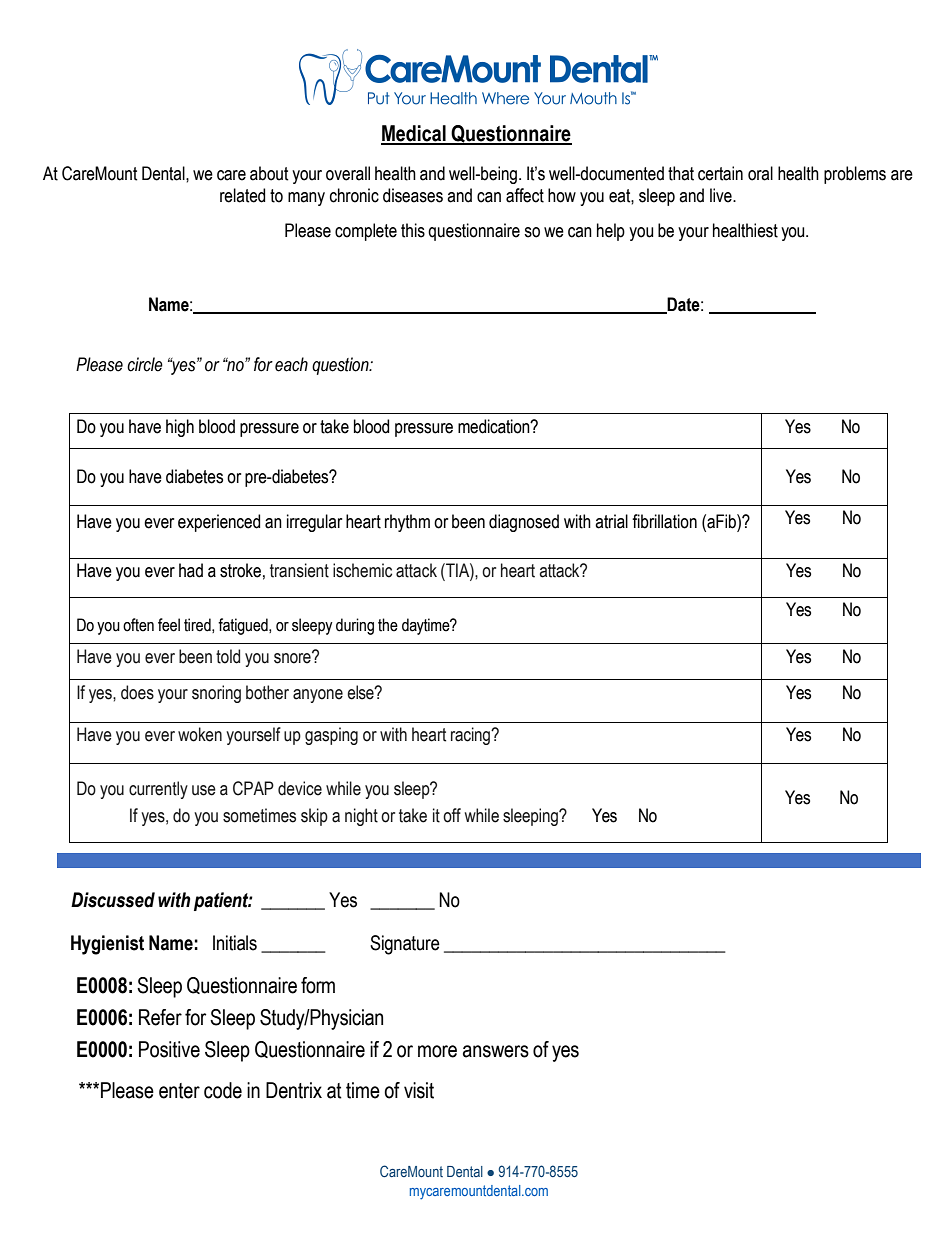 The image size is (952, 1233). I want to click on answers, so click(496, 1051).
